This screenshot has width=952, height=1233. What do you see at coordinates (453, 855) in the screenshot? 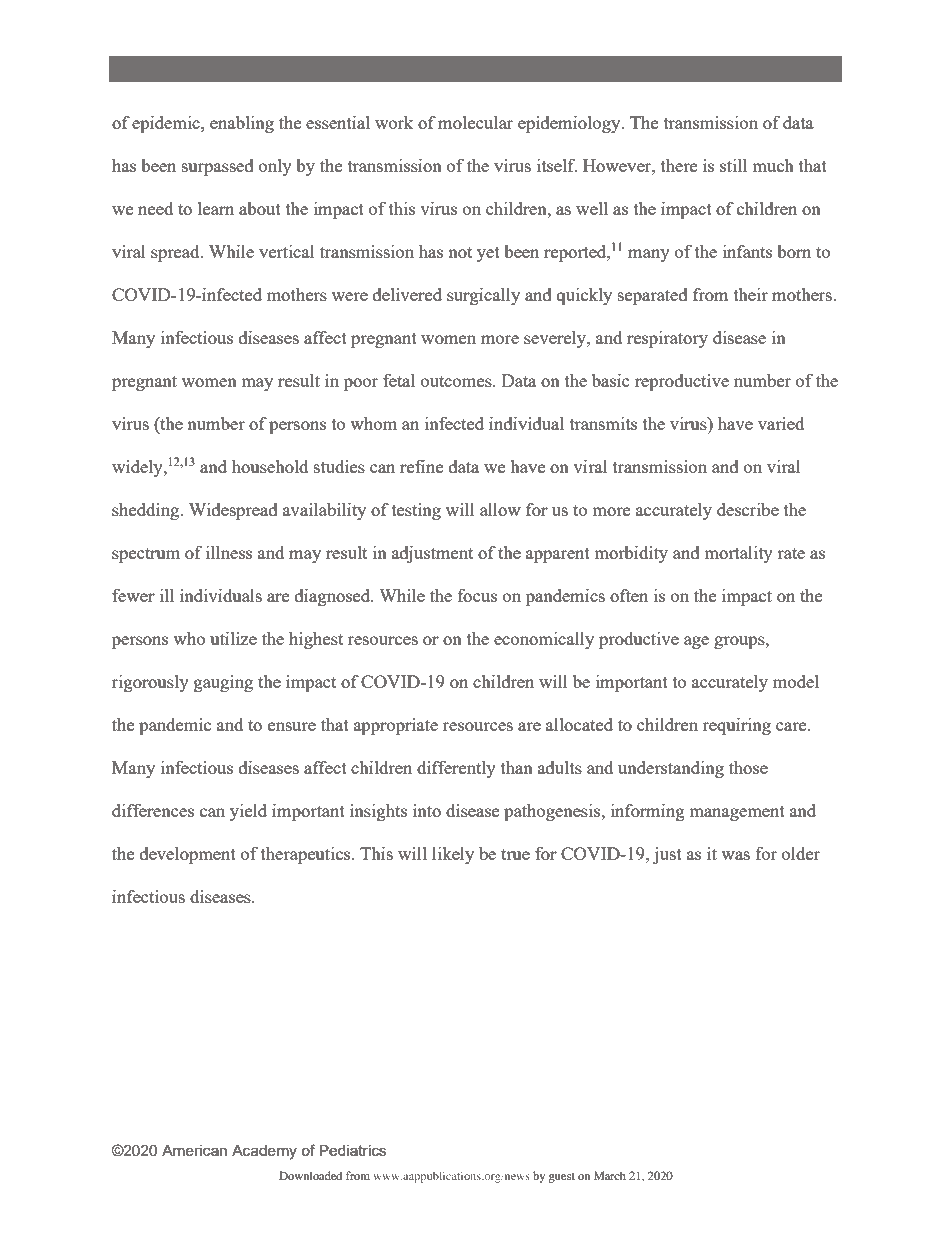
I see `likely` at bounding box center [453, 855].
